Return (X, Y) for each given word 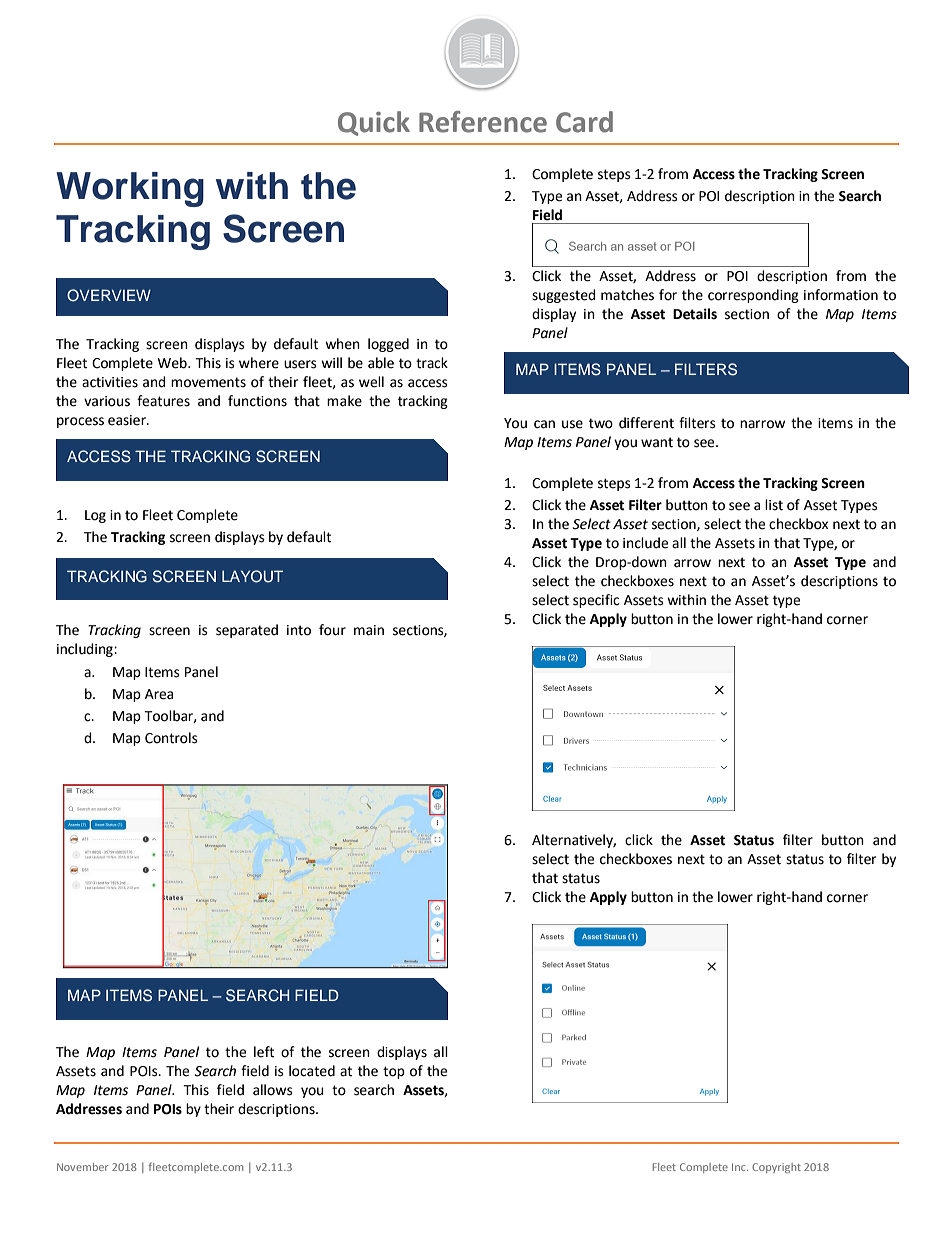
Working (130, 189)
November (83, 1167)
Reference (483, 122)
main (369, 630)
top (394, 1072)
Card (584, 122)
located (312, 1071)
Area (159, 694)
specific (596, 601)
